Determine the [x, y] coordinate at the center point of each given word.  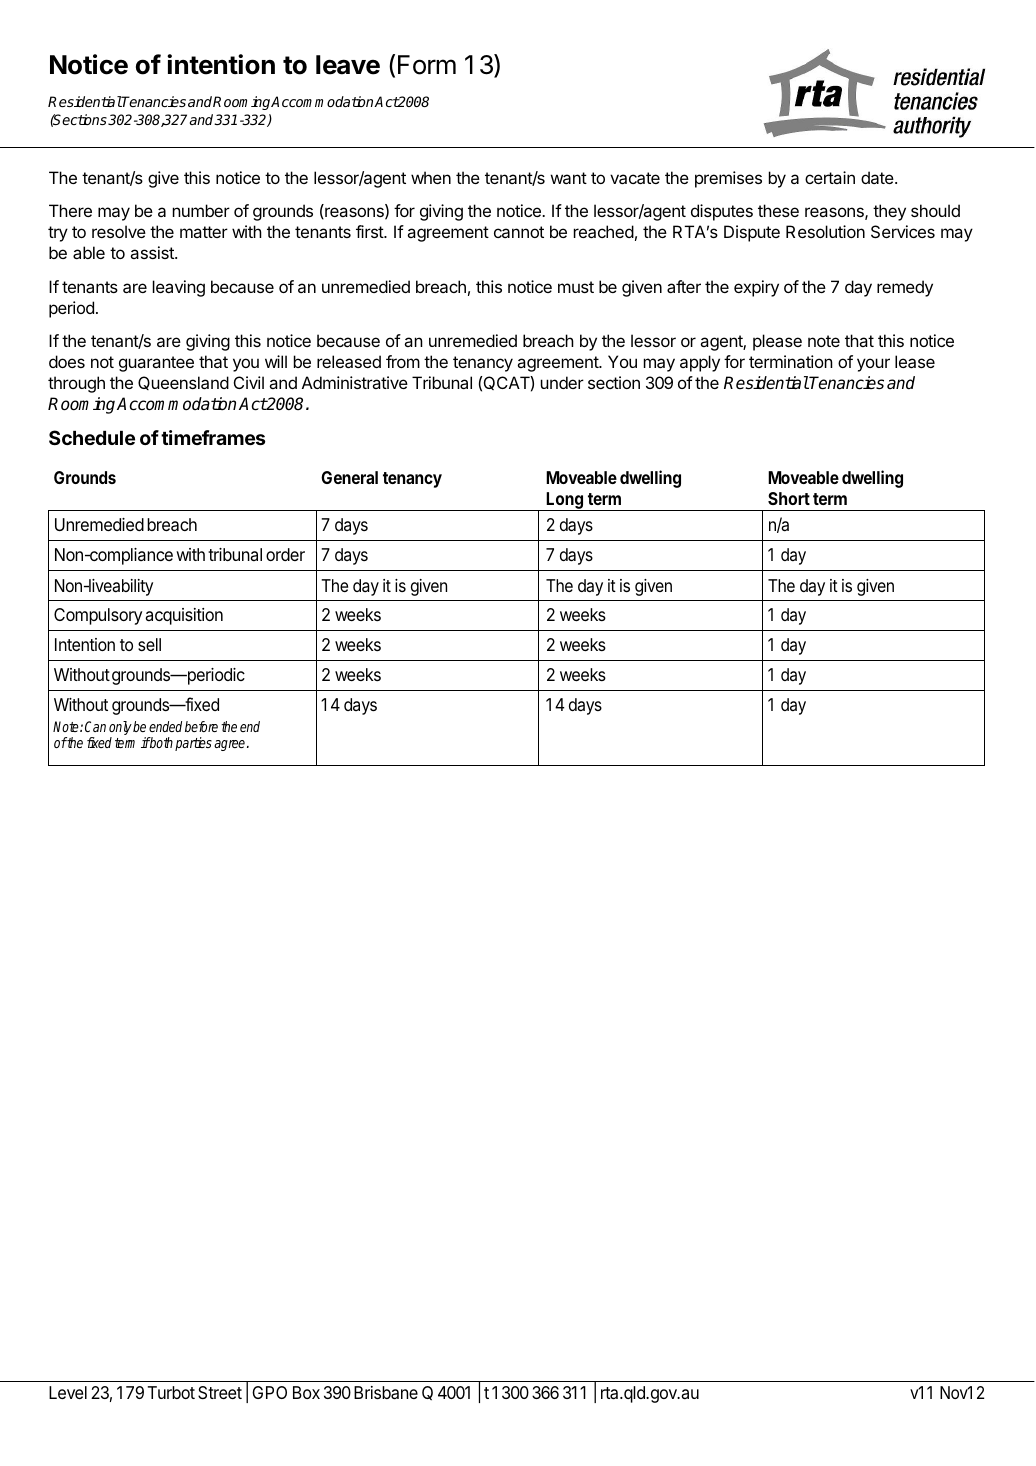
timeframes [213, 437]
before [201, 726]
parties [193, 744]
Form [427, 65]
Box [306, 1392]
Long [565, 501]
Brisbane [386, 1393]
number [201, 210]
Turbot [171, 1392]
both [161, 742]
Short [789, 498]
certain [830, 177]
